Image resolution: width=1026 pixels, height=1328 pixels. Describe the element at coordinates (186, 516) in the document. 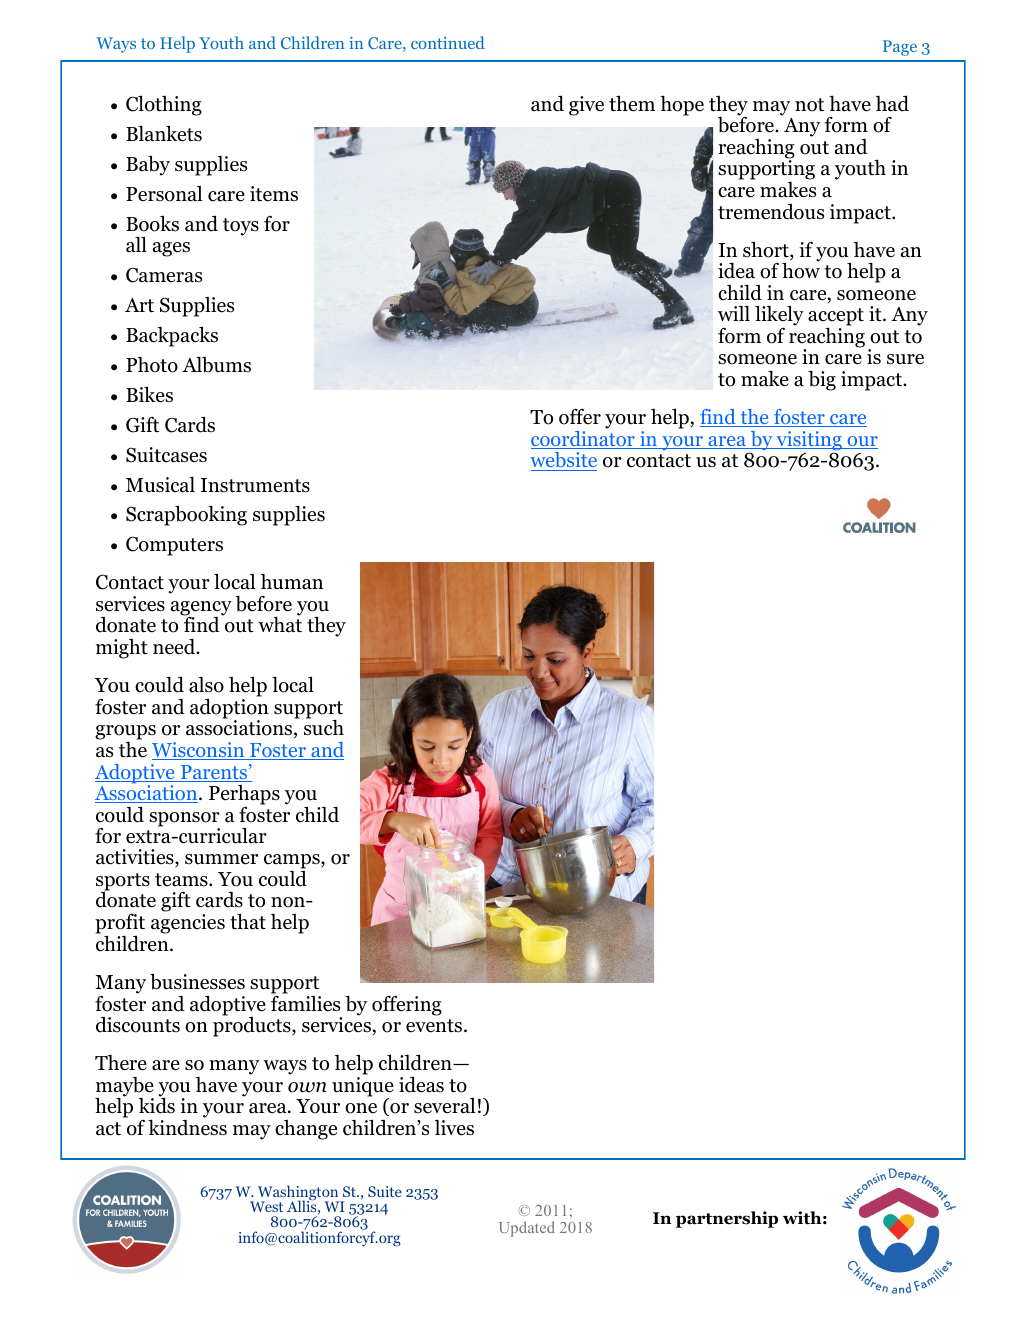

I see `Scrapbooking` at that location.
